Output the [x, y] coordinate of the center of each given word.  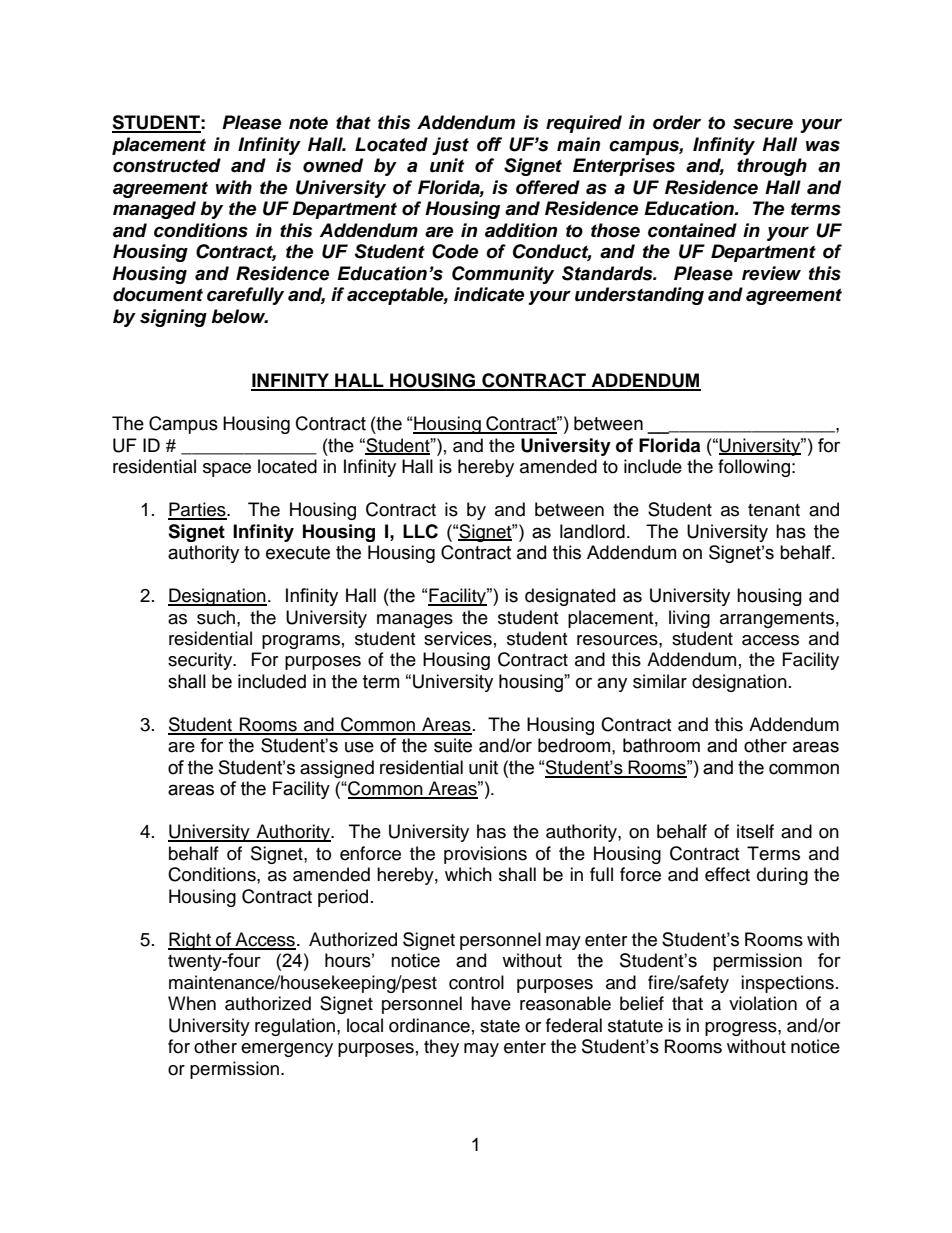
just [450, 146]
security [201, 661]
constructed [167, 165]
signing [173, 318]
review [771, 273]
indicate [489, 294]
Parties [198, 510]
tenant [774, 510]
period [343, 898]
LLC [420, 531]
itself [755, 831]
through [772, 167]
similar [660, 681]
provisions [485, 855]
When [192, 1003]
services [458, 638]
